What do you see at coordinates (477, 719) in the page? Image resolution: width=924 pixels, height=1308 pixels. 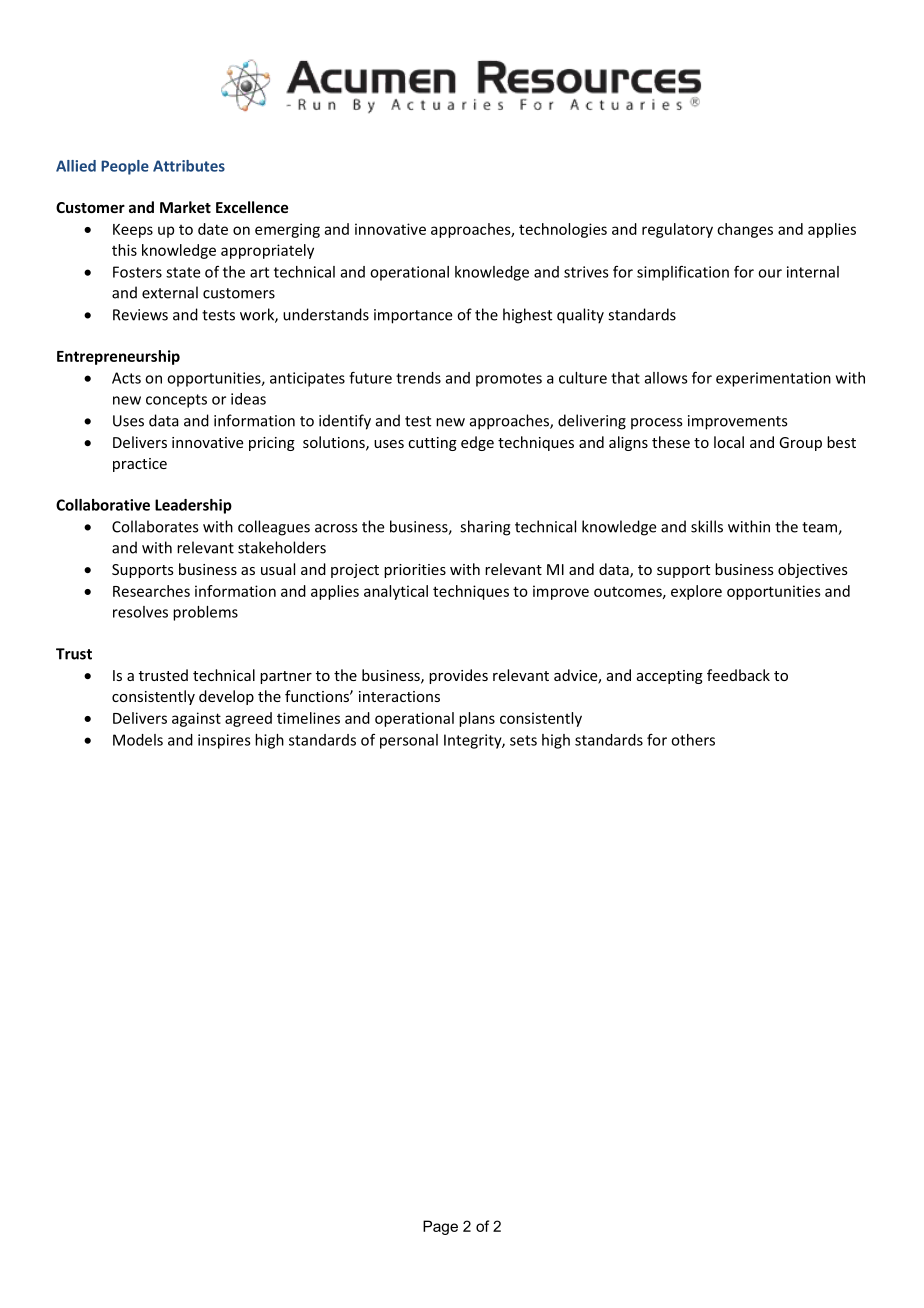 I see `plans` at bounding box center [477, 719].
